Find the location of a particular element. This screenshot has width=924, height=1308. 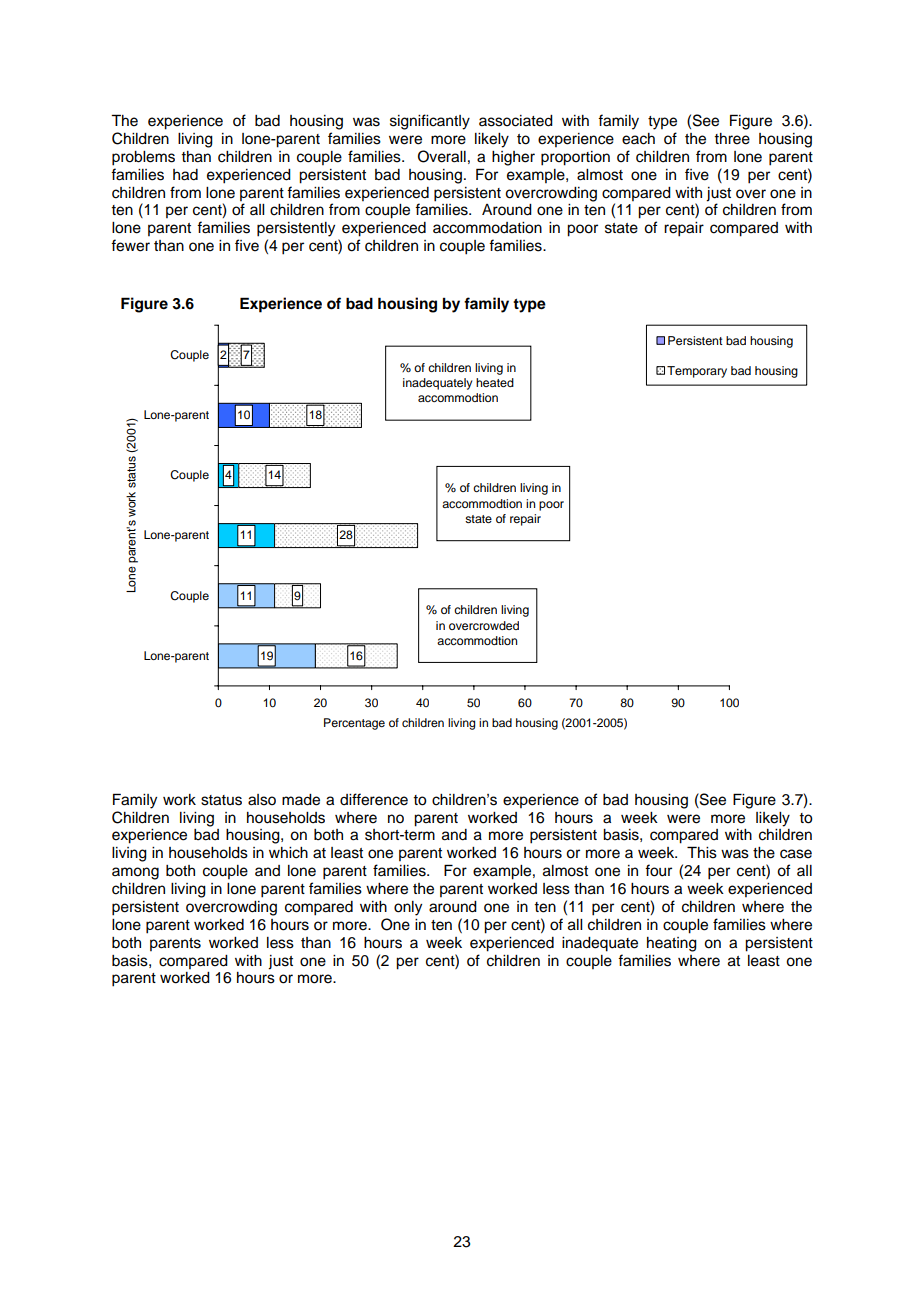

heating is located at coordinates (672, 944).
